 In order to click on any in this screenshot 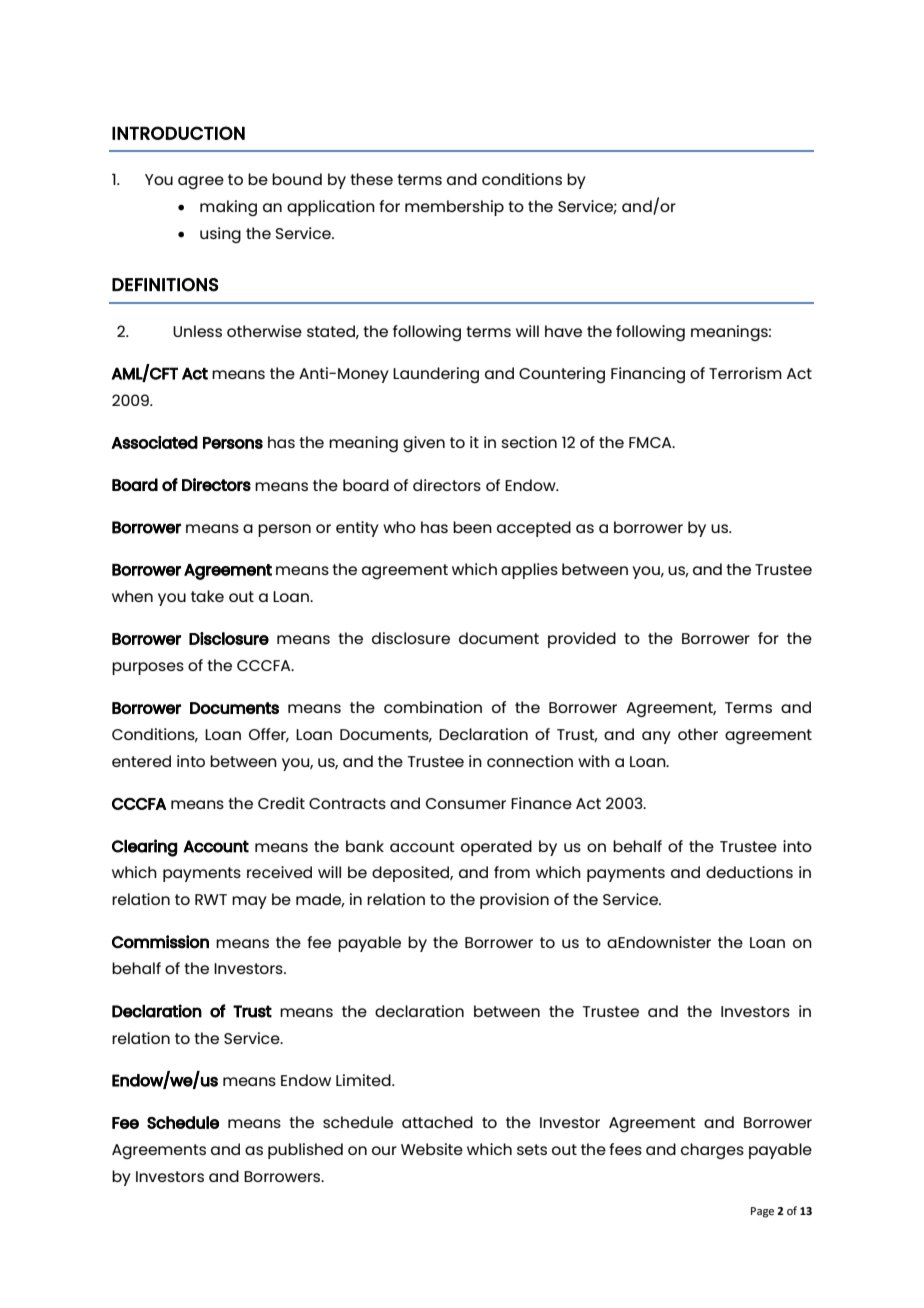, I will do `click(656, 737)`.
